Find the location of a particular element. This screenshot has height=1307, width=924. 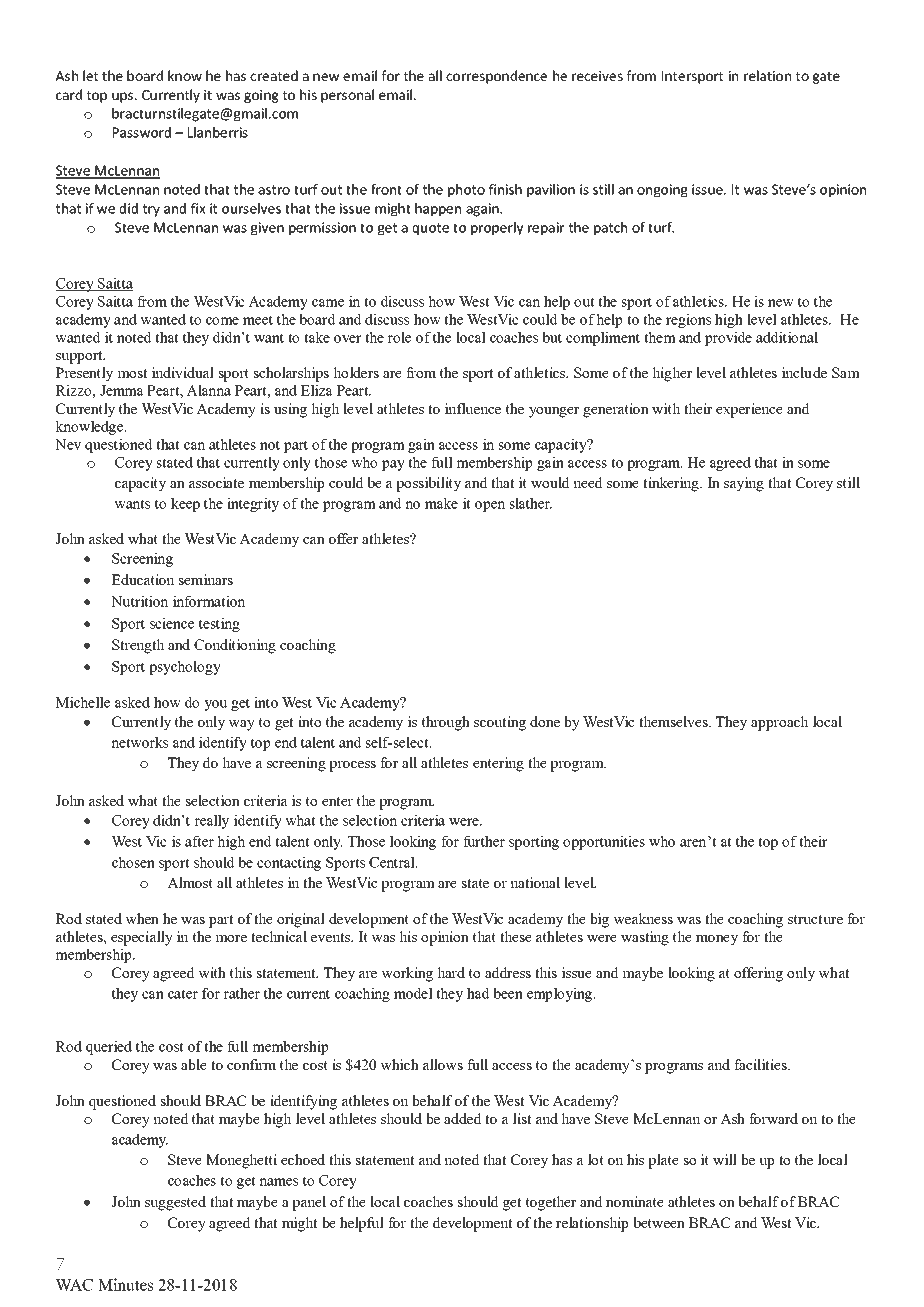

correspondence is located at coordinates (496, 77).
